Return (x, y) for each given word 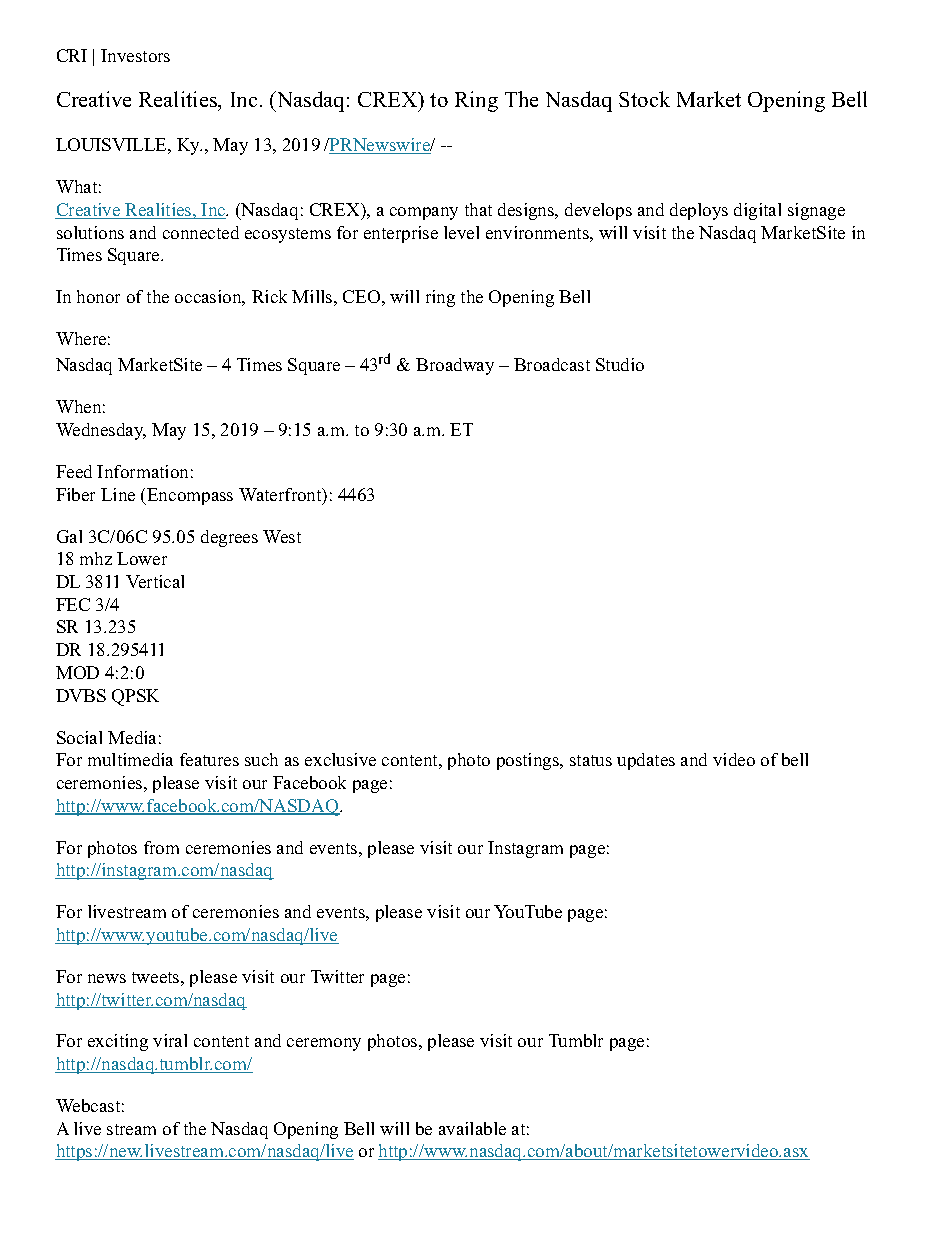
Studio (620, 364)
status (591, 760)
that (478, 209)
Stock (644, 99)
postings (529, 761)
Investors (135, 55)
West (282, 536)
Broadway (455, 366)
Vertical (155, 581)
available (472, 1128)
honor (98, 296)
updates (646, 761)
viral (170, 1040)
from (161, 847)
